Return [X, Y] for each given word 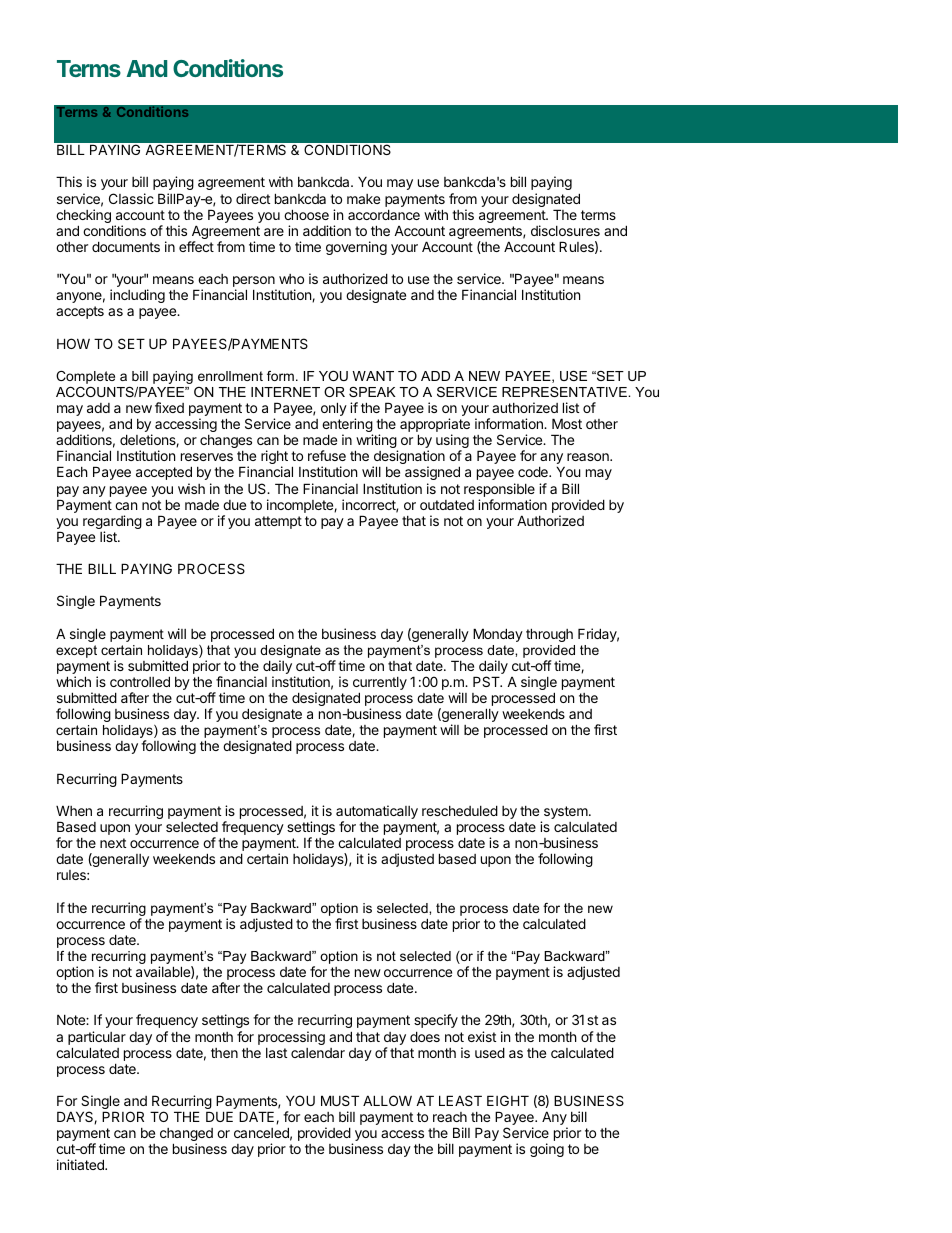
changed [186, 1136]
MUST [340, 1100]
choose [306, 214]
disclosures [565, 230]
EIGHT [508, 1100]
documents [126, 246]
